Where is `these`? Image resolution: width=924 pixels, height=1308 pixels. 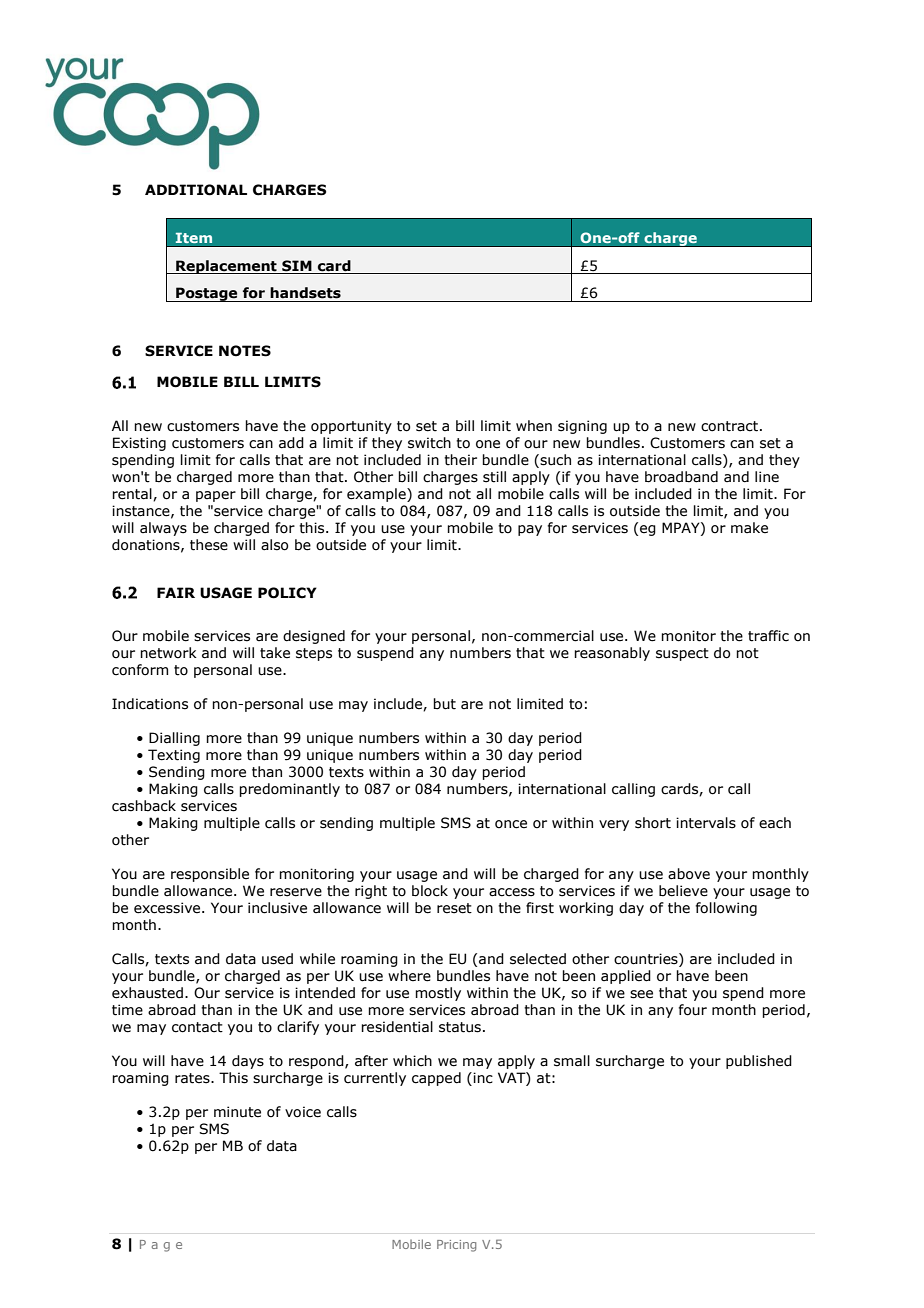
these is located at coordinates (209, 545).
